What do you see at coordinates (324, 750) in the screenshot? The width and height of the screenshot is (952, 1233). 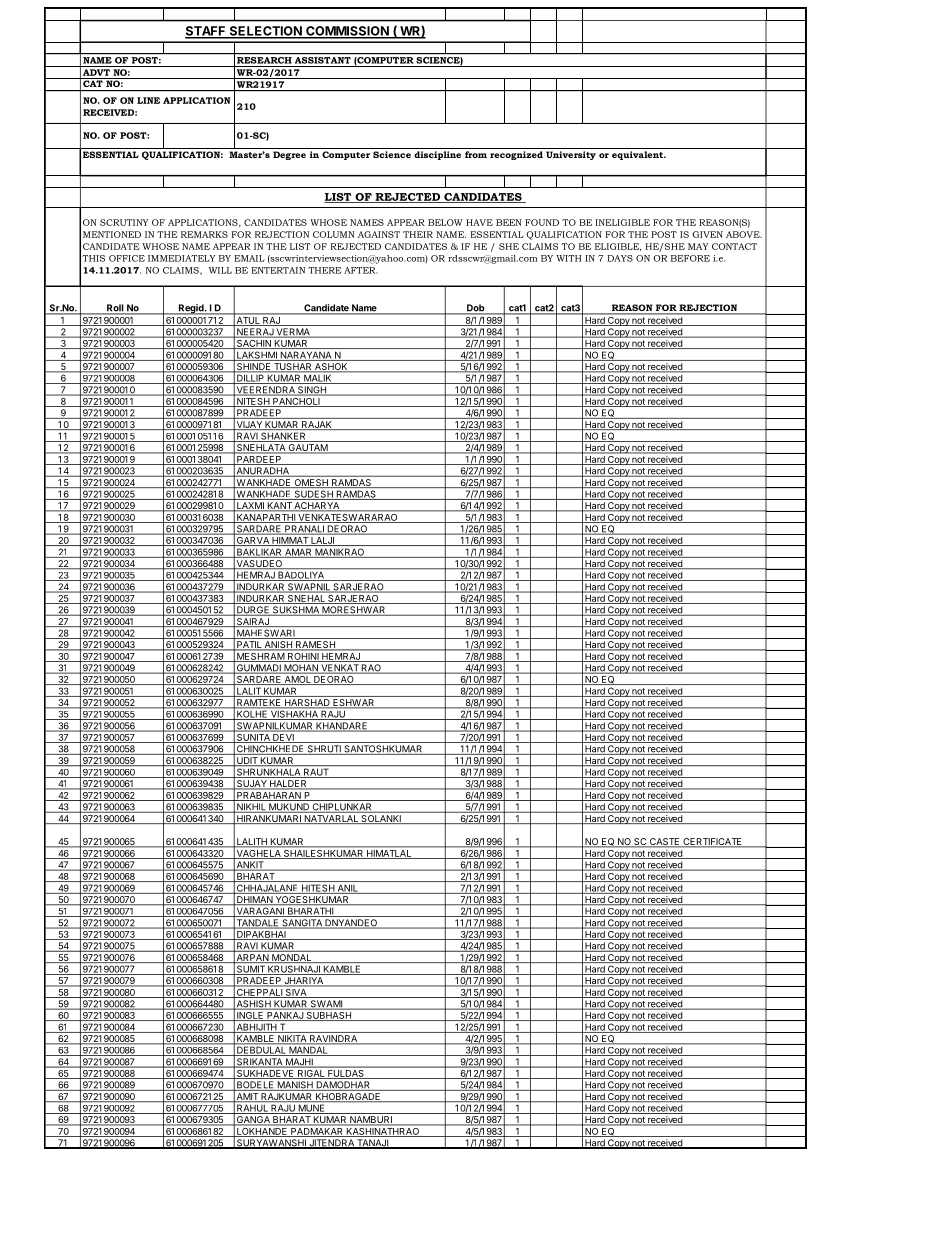 I see `SHRUTI` at bounding box center [324, 750].
